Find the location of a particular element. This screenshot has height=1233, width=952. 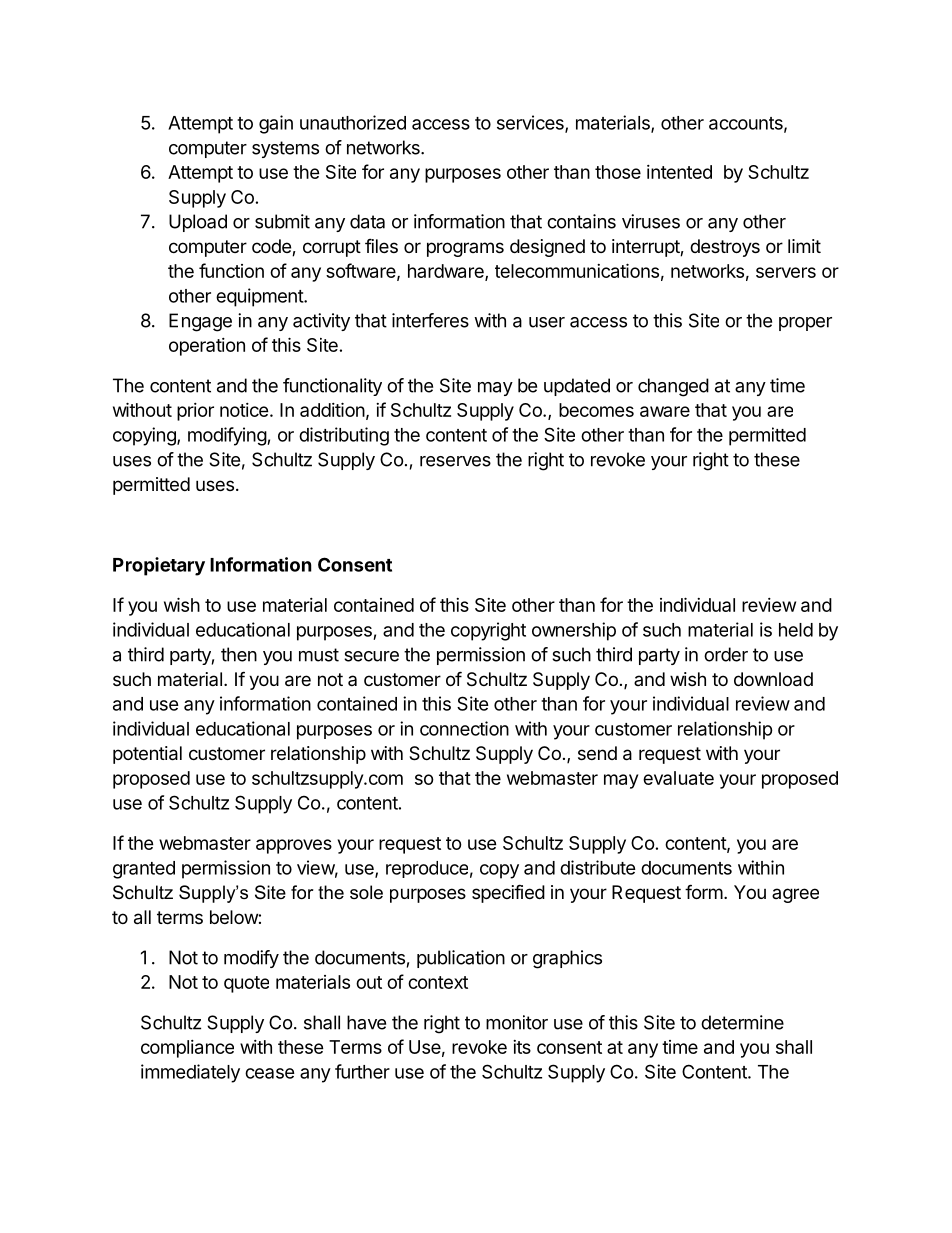

order is located at coordinates (726, 654).
